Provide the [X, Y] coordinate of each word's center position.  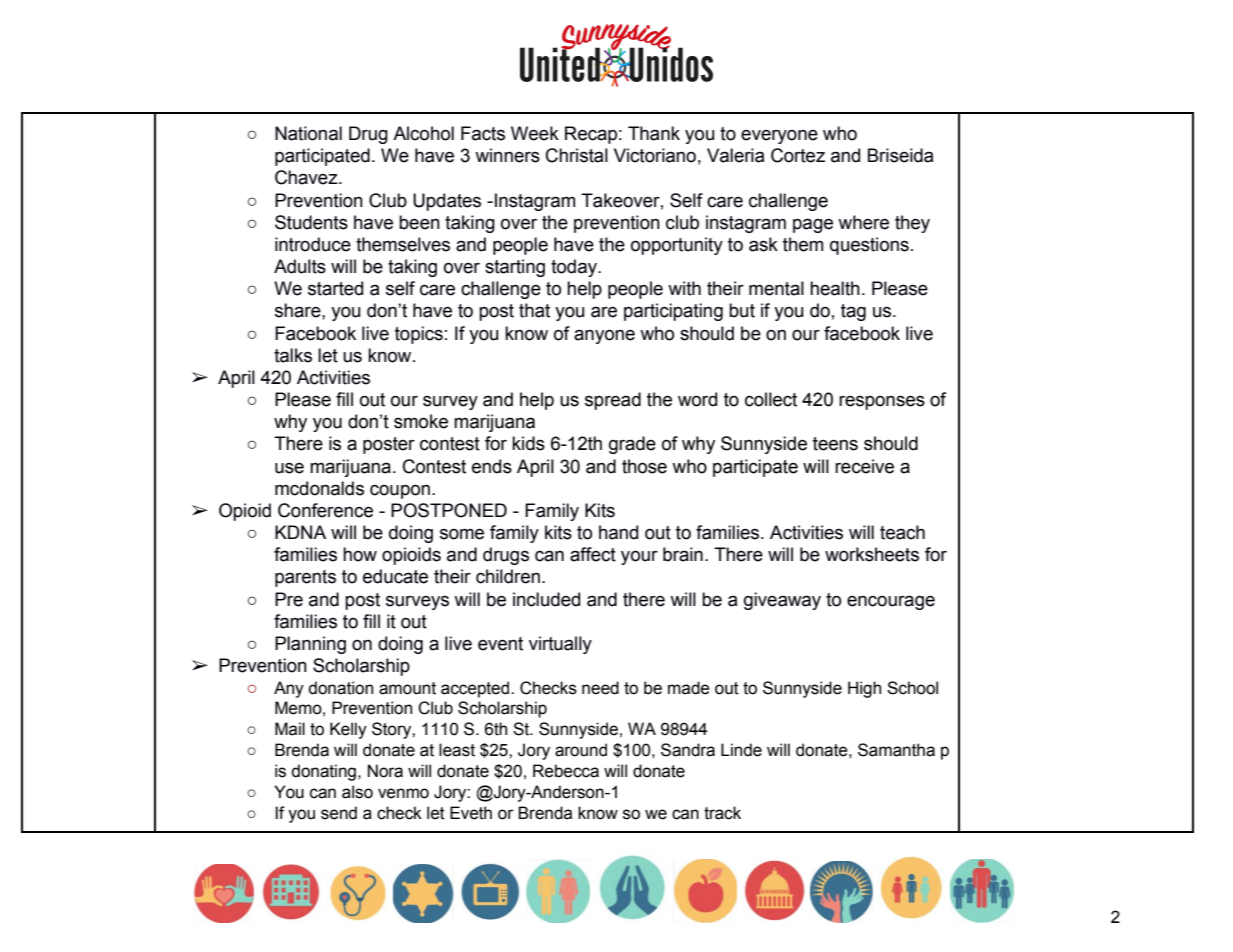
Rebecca [566, 771]
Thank [654, 133]
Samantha [896, 750]
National [308, 133]
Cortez [798, 155]
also [357, 792]
